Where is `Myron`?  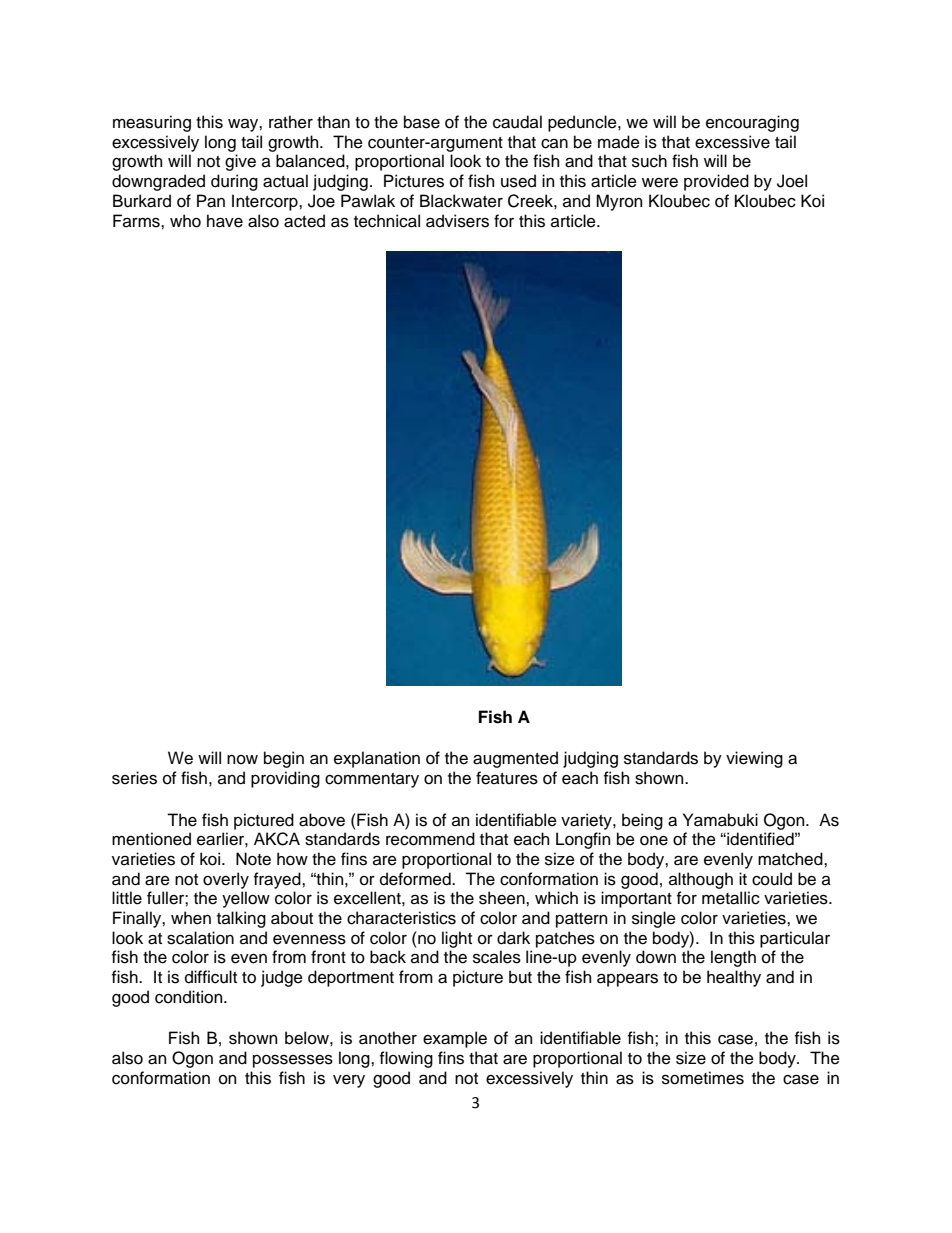 Myron is located at coordinates (619, 202).
